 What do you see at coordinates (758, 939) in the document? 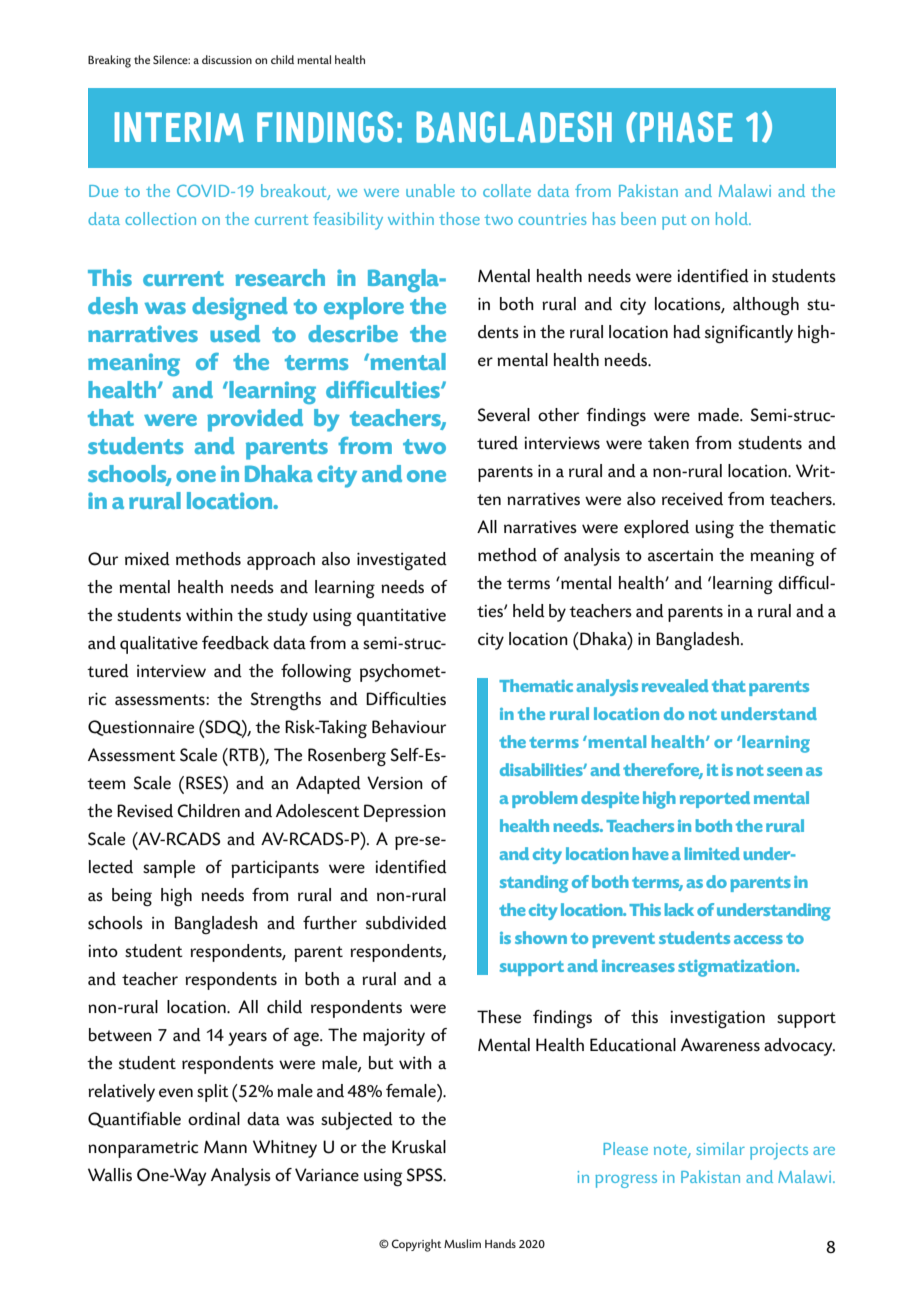
I see `access` at bounding box center [758, 939].
